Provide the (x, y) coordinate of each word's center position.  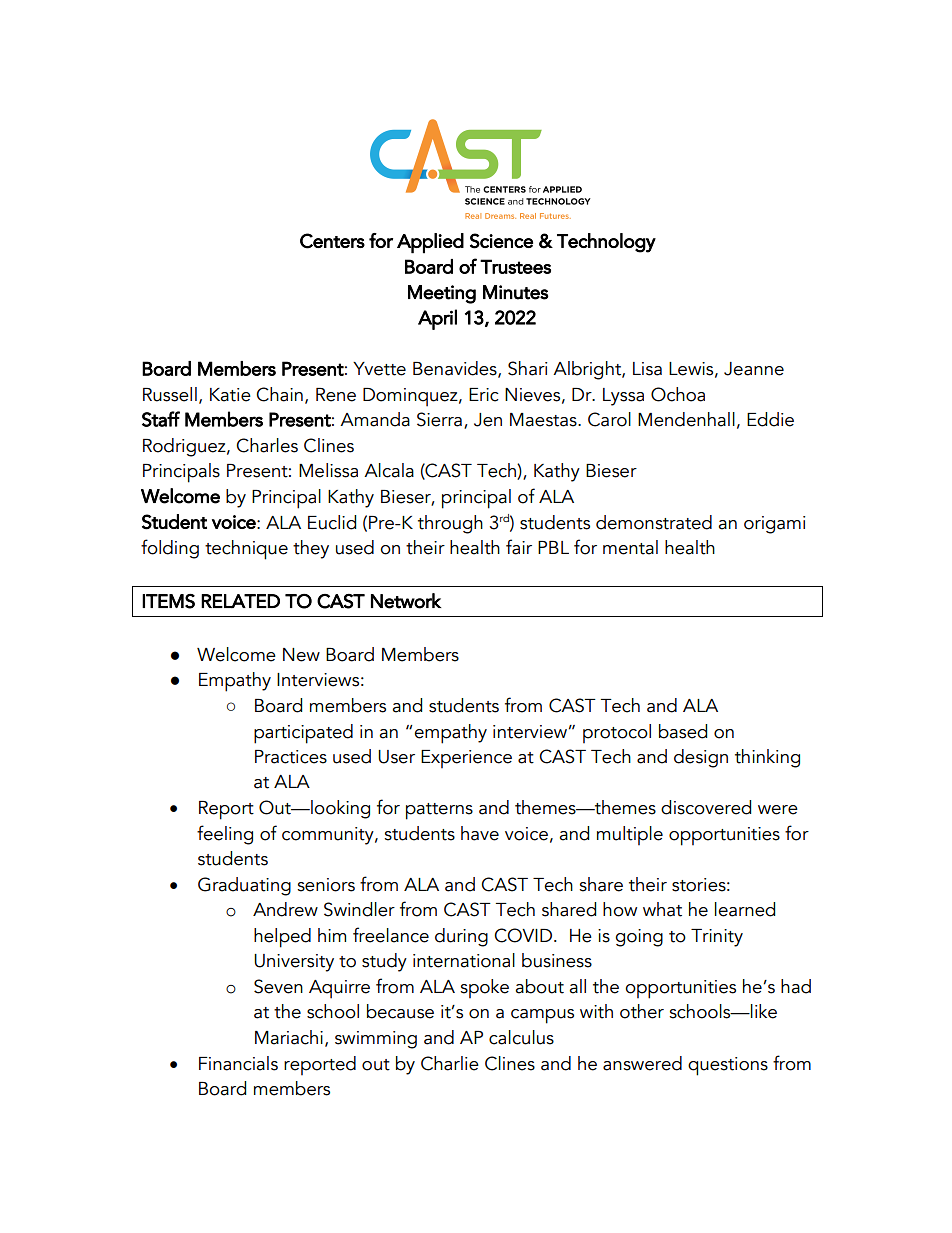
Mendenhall (686, 419)
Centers (332, 241)
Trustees (515, 266)
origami (774, 525)
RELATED (240, 601)
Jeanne (754, 369)
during (461, 937)
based (683, 731)
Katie (230, 395)
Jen (488, 420)
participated (303, 734)
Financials (238, 1063)
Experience (466, 759)
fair (519, 547)
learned (745, 909)
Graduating (244, 886)
